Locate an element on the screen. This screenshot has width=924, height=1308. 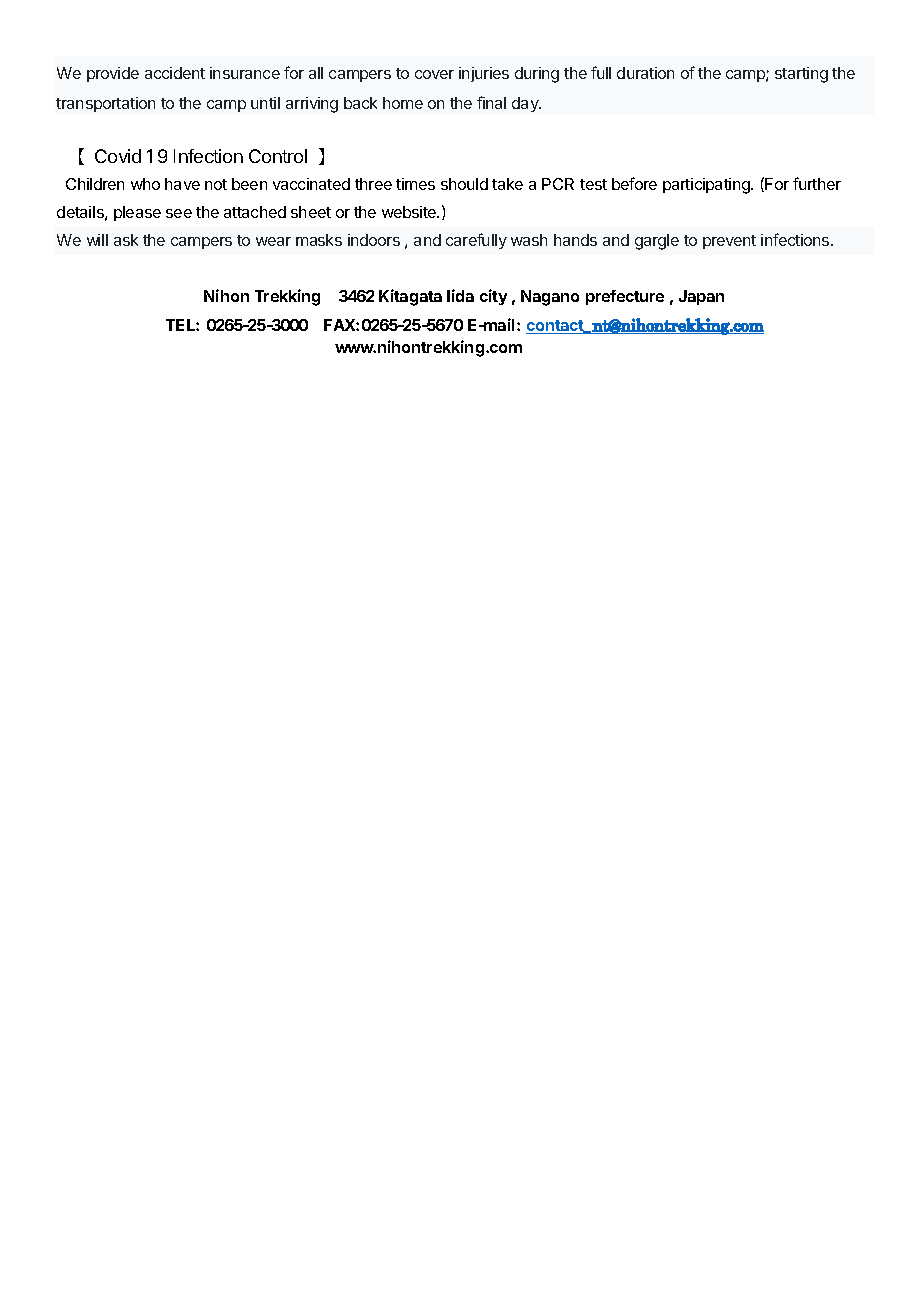
starting is located at coordinates (801, 75).
